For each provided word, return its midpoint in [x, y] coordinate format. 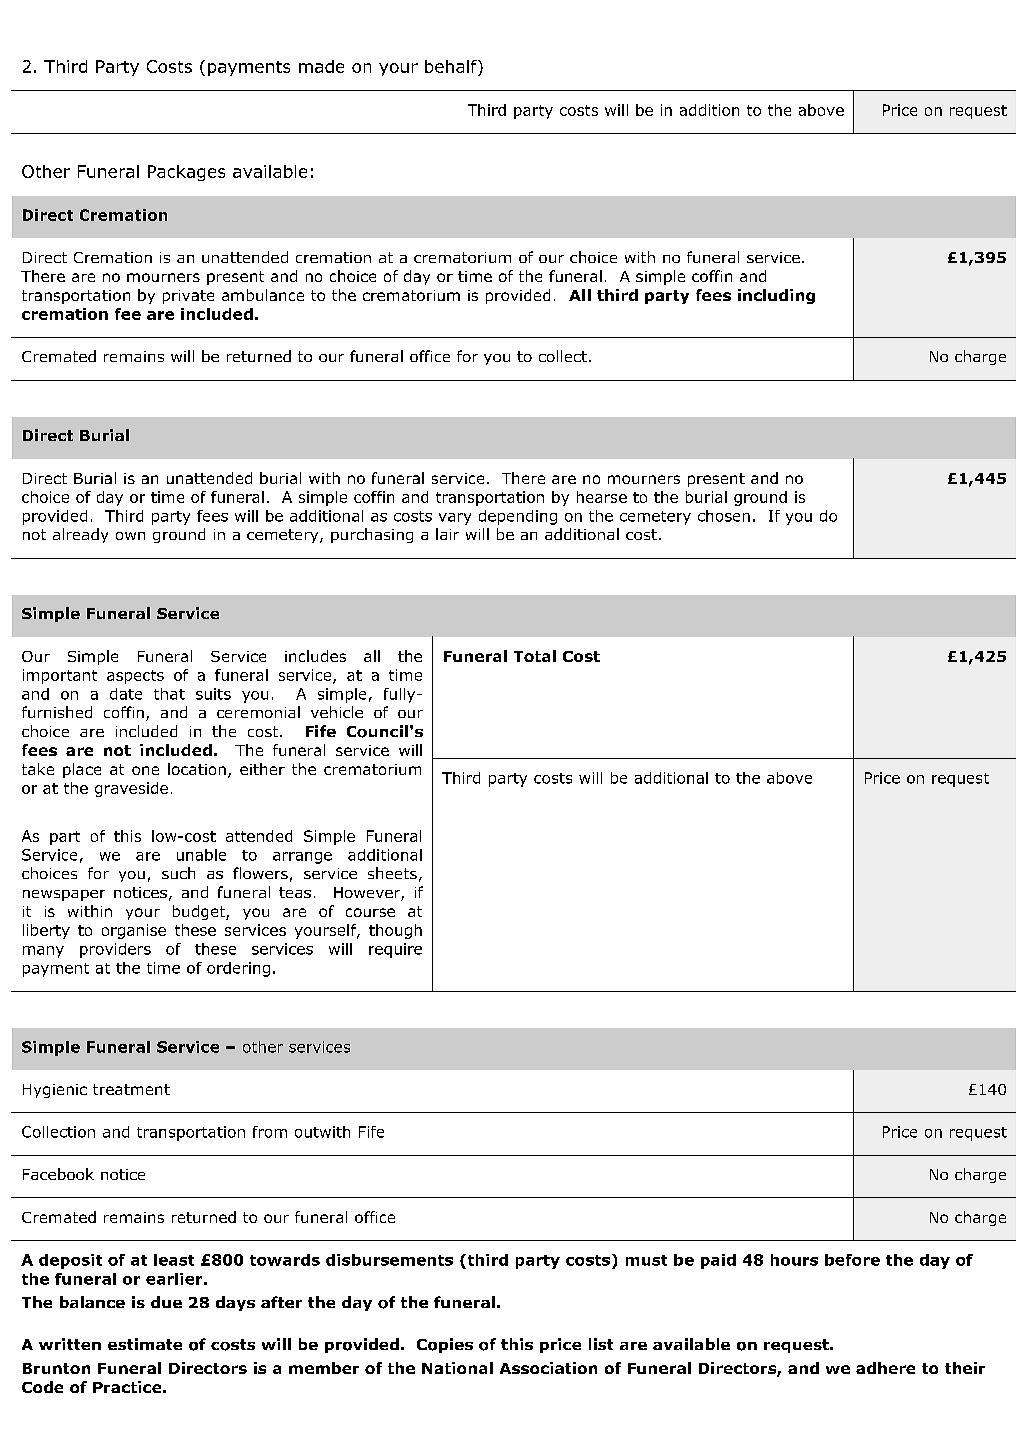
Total [535, 656]
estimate [145, 1344]
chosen [724, 516]
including [776, 296]
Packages [186, 173]
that [169, 694]
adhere [885, 1368]
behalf [452, 66]
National [457, 1368]
